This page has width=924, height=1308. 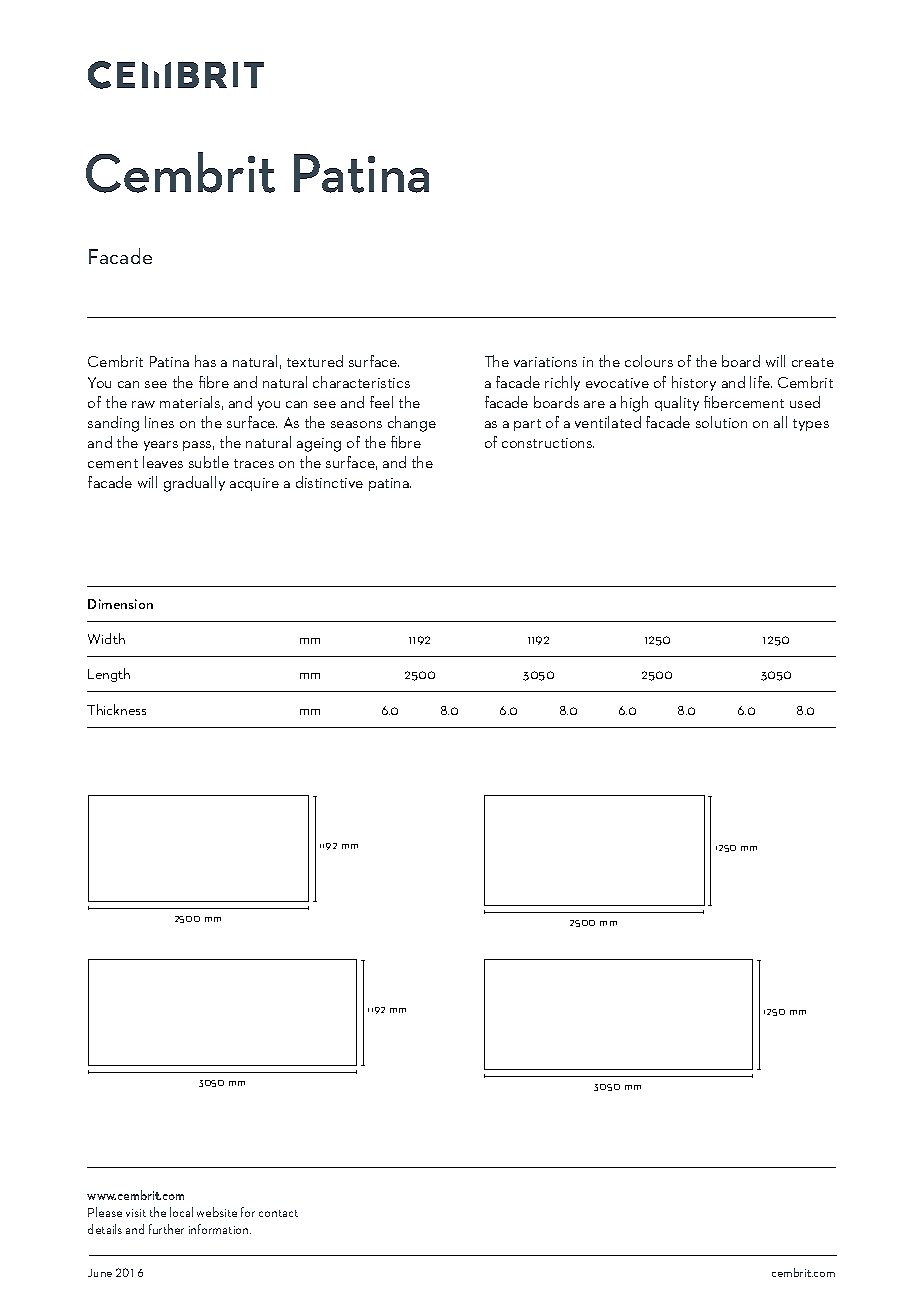 What do you see at coordinates (166, 1229) in the page?
I see `further` at bounding box center [166, 1229].
